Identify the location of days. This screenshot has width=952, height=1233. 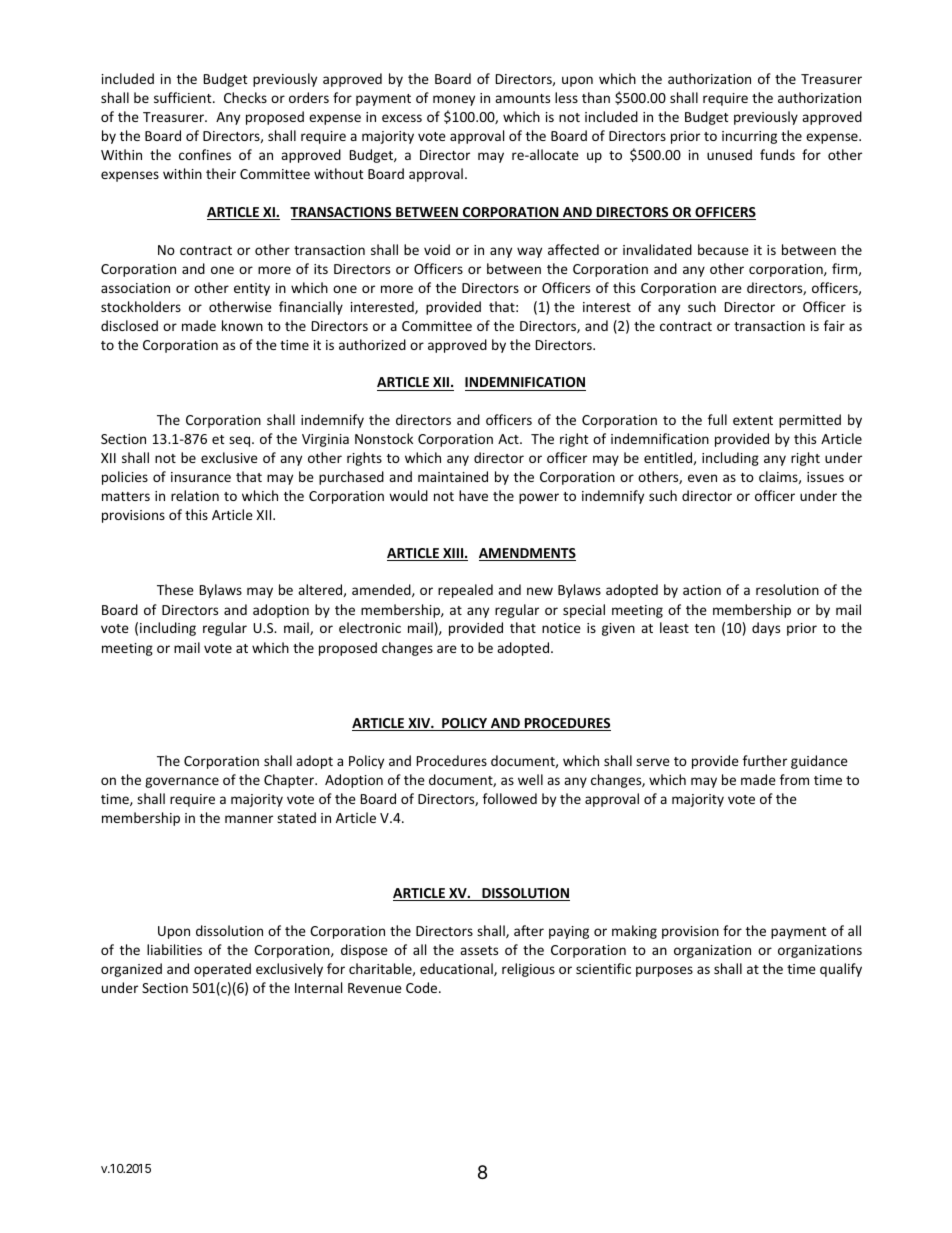
(766, 629).
